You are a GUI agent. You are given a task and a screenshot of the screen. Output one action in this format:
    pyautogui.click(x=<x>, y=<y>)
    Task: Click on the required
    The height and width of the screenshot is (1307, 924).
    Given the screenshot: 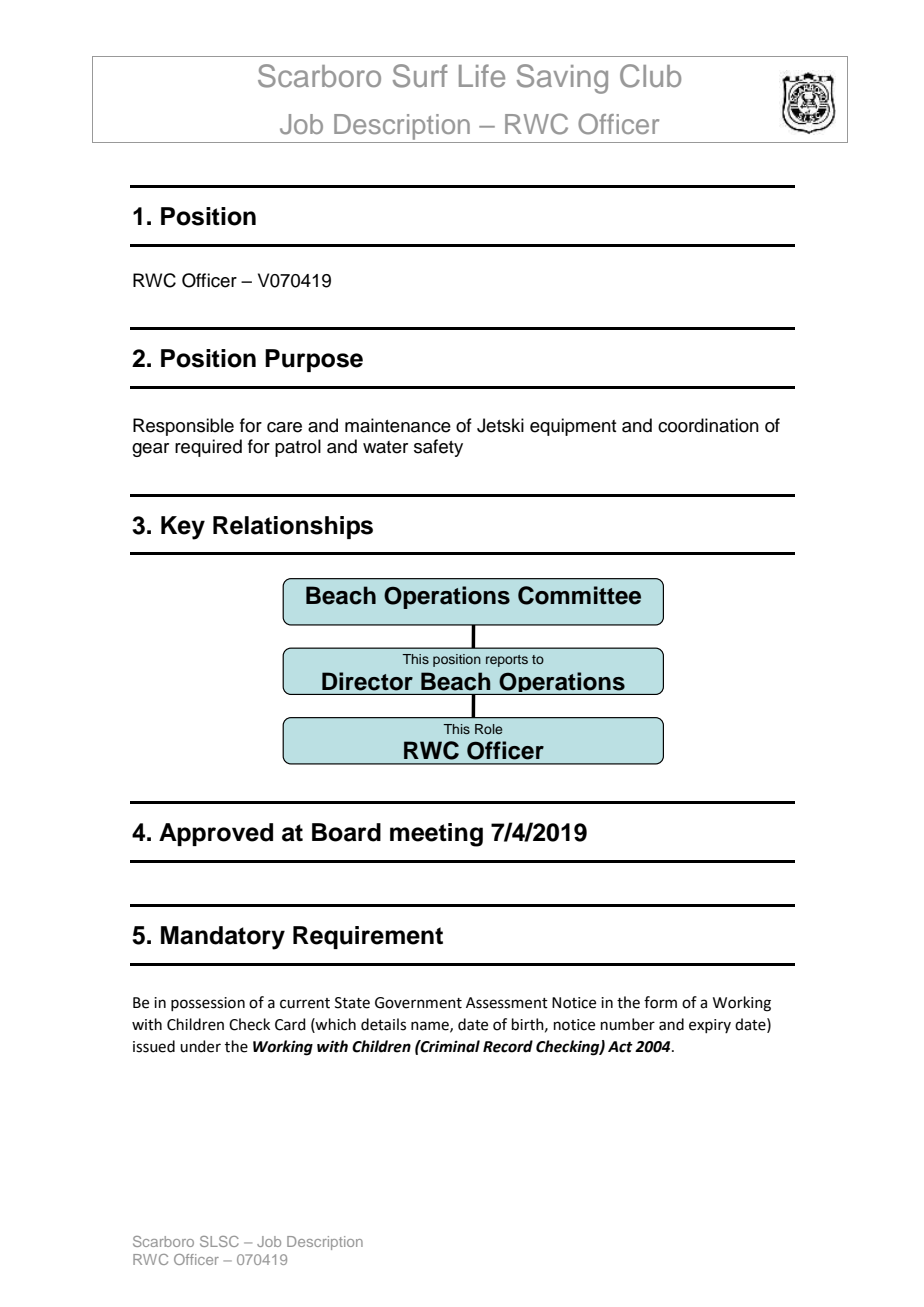 What is the action you would take?
    pyautogui.click(x=208, y=448)
